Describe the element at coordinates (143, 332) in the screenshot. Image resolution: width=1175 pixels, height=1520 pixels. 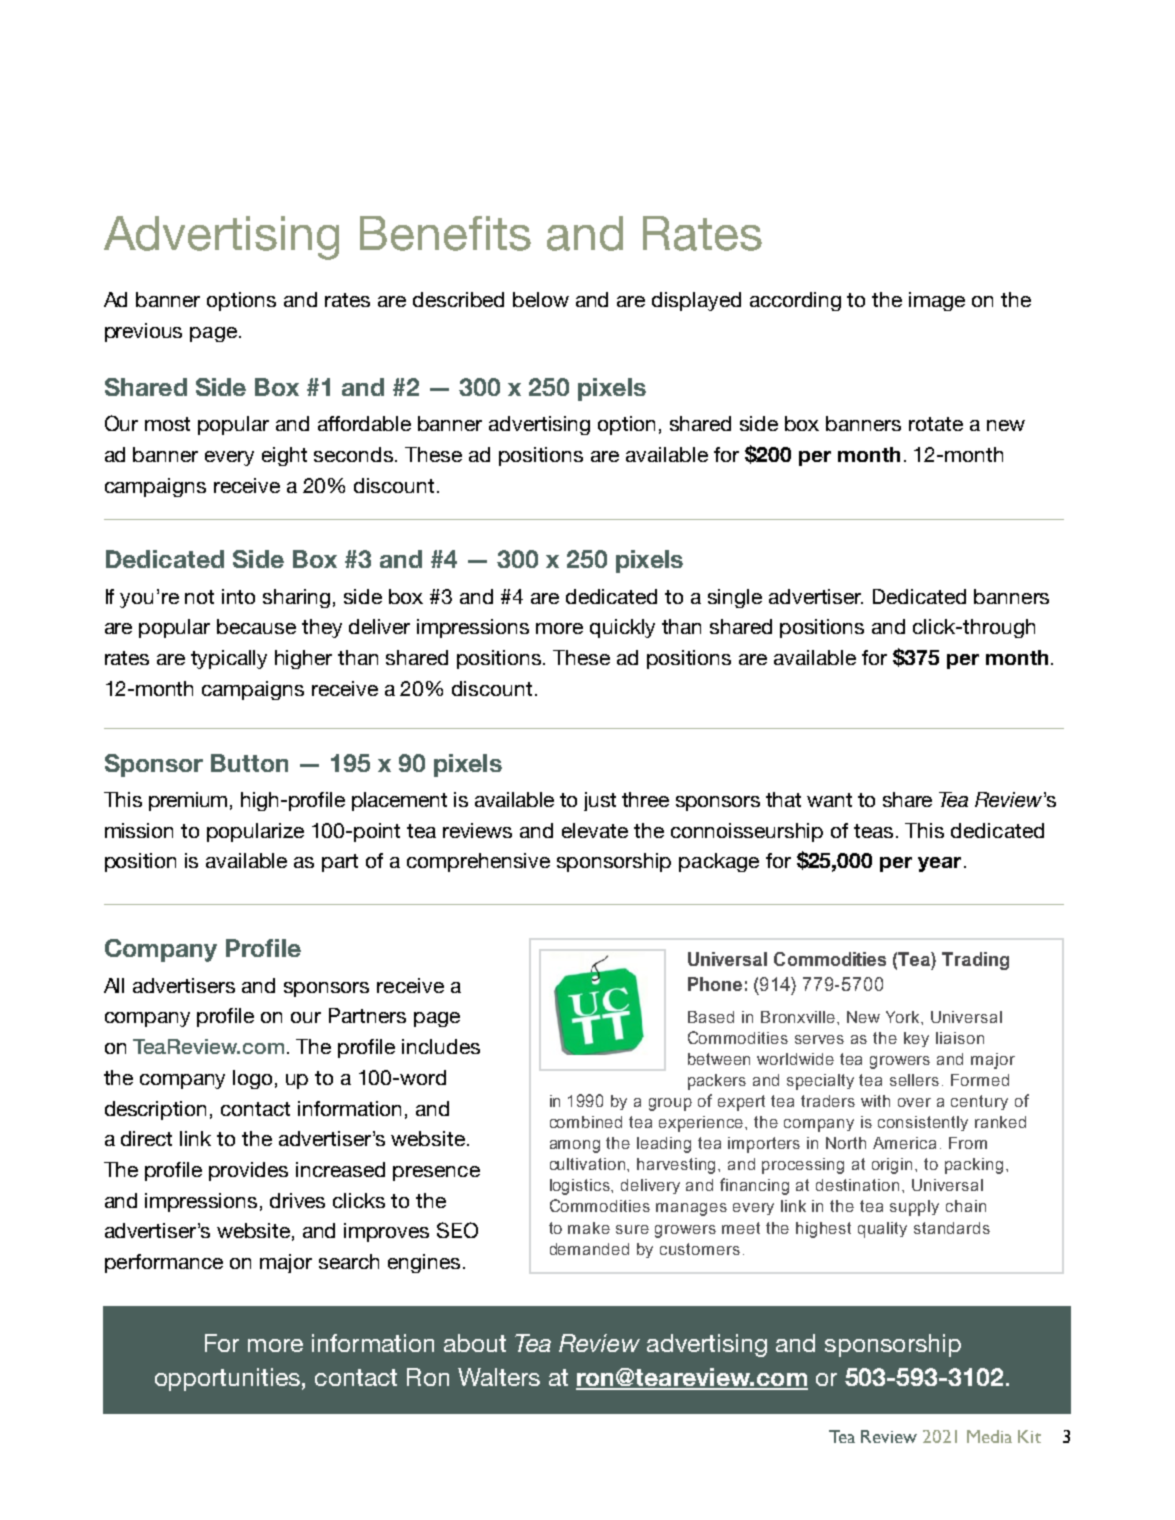
I see `previous` at that location.
